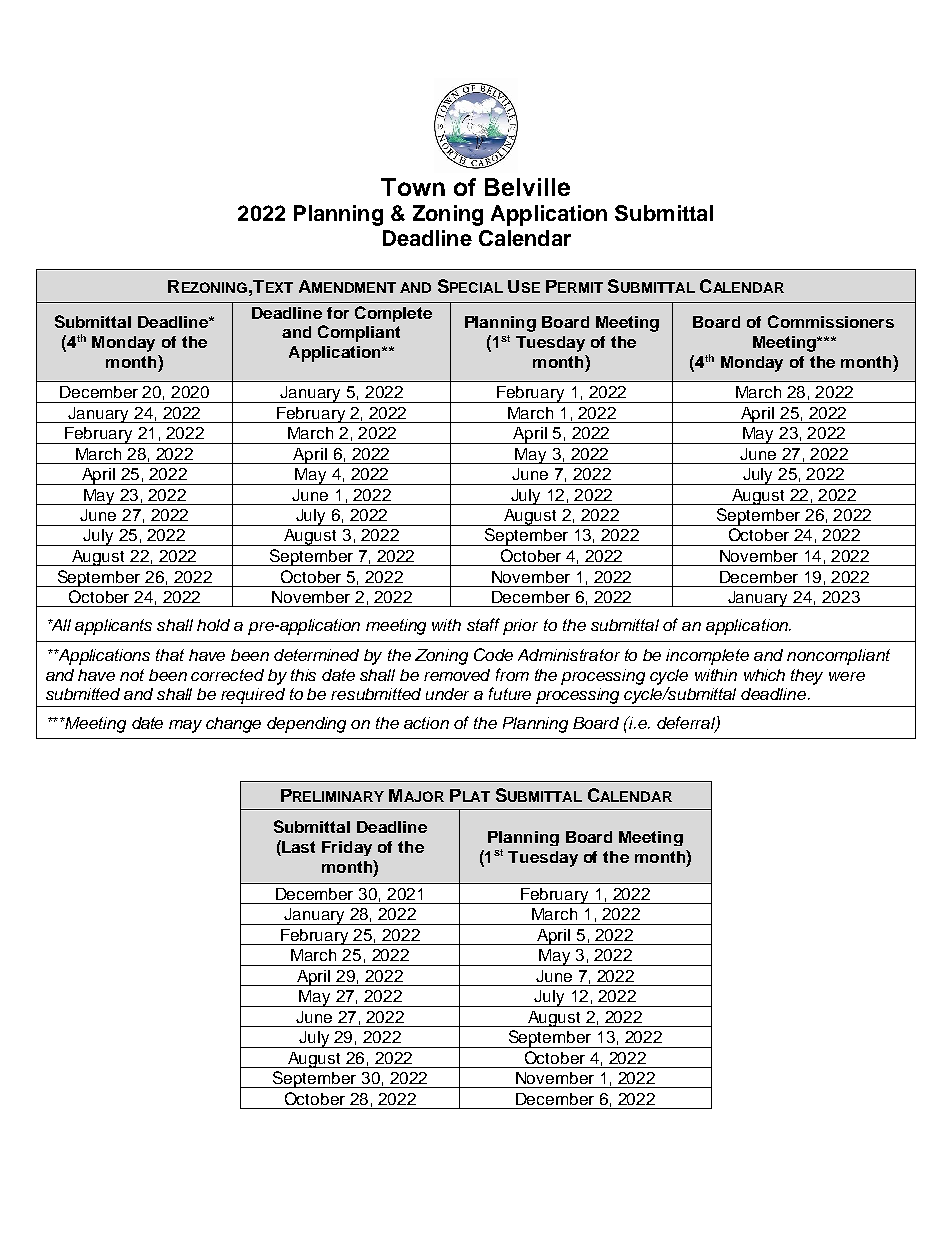  I want to click on prior, so click(520, 627).
